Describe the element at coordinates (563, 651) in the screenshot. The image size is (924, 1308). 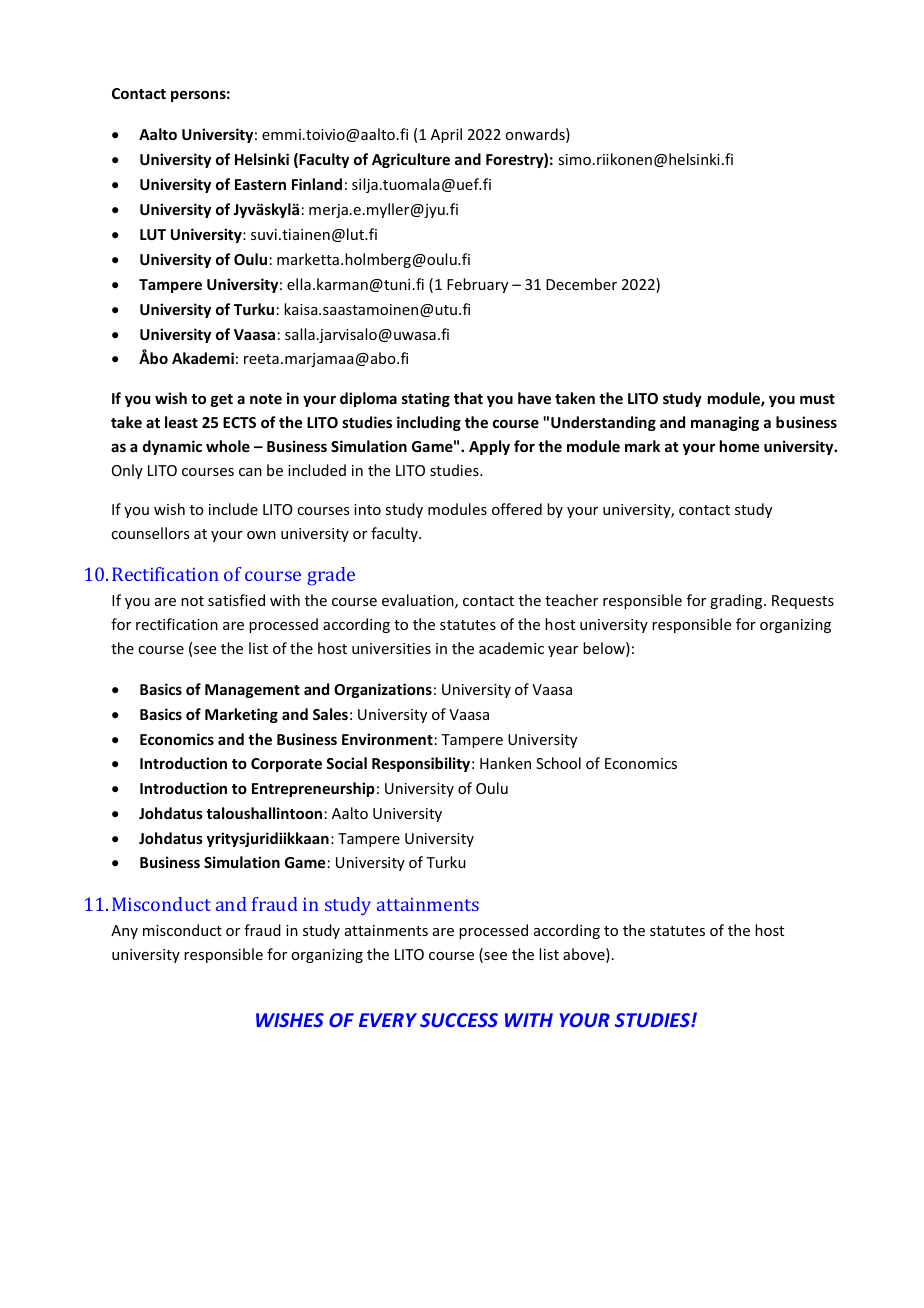
I see `year` at that location.
